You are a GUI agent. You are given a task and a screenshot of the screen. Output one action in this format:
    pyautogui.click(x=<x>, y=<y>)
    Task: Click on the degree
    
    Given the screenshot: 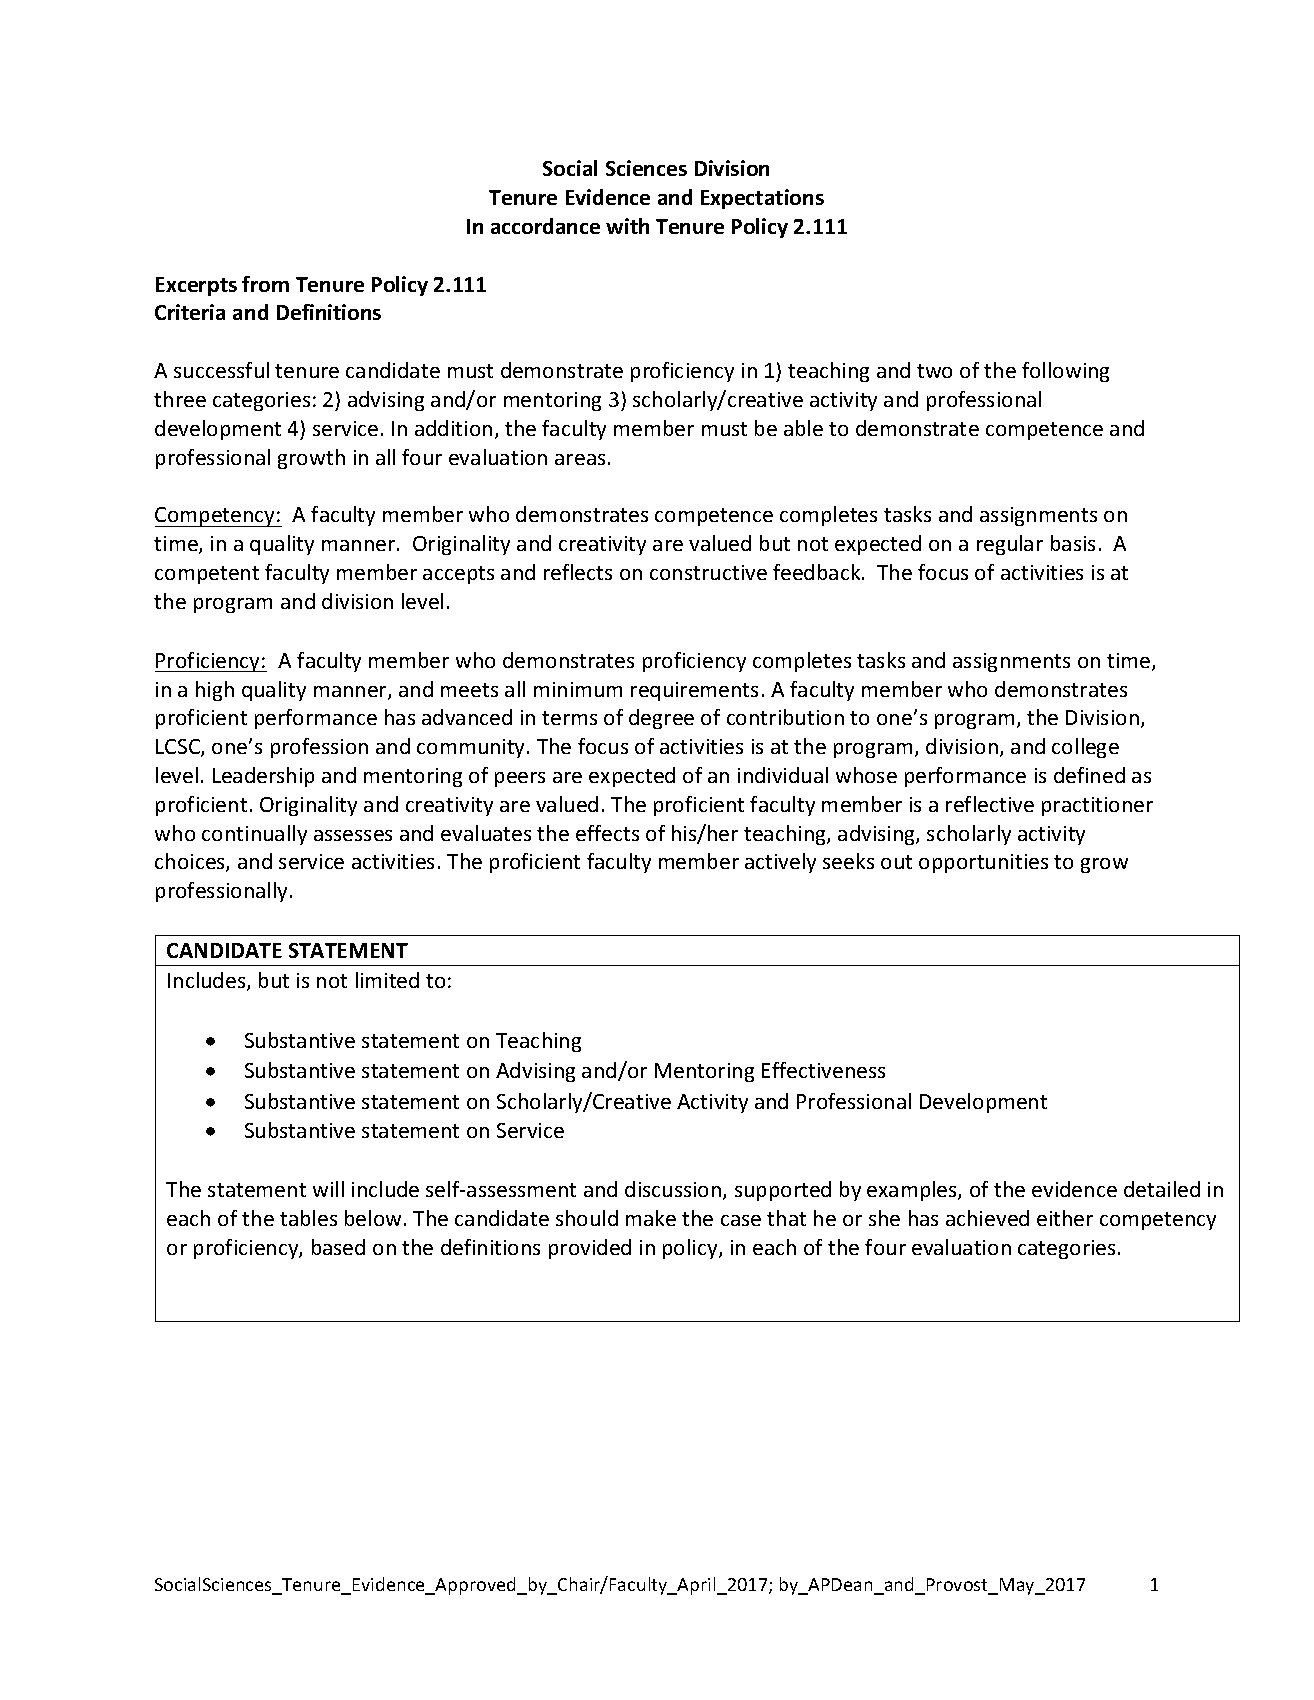 What is the action you would take?
    pyautogui.click(x=661, y=719)
